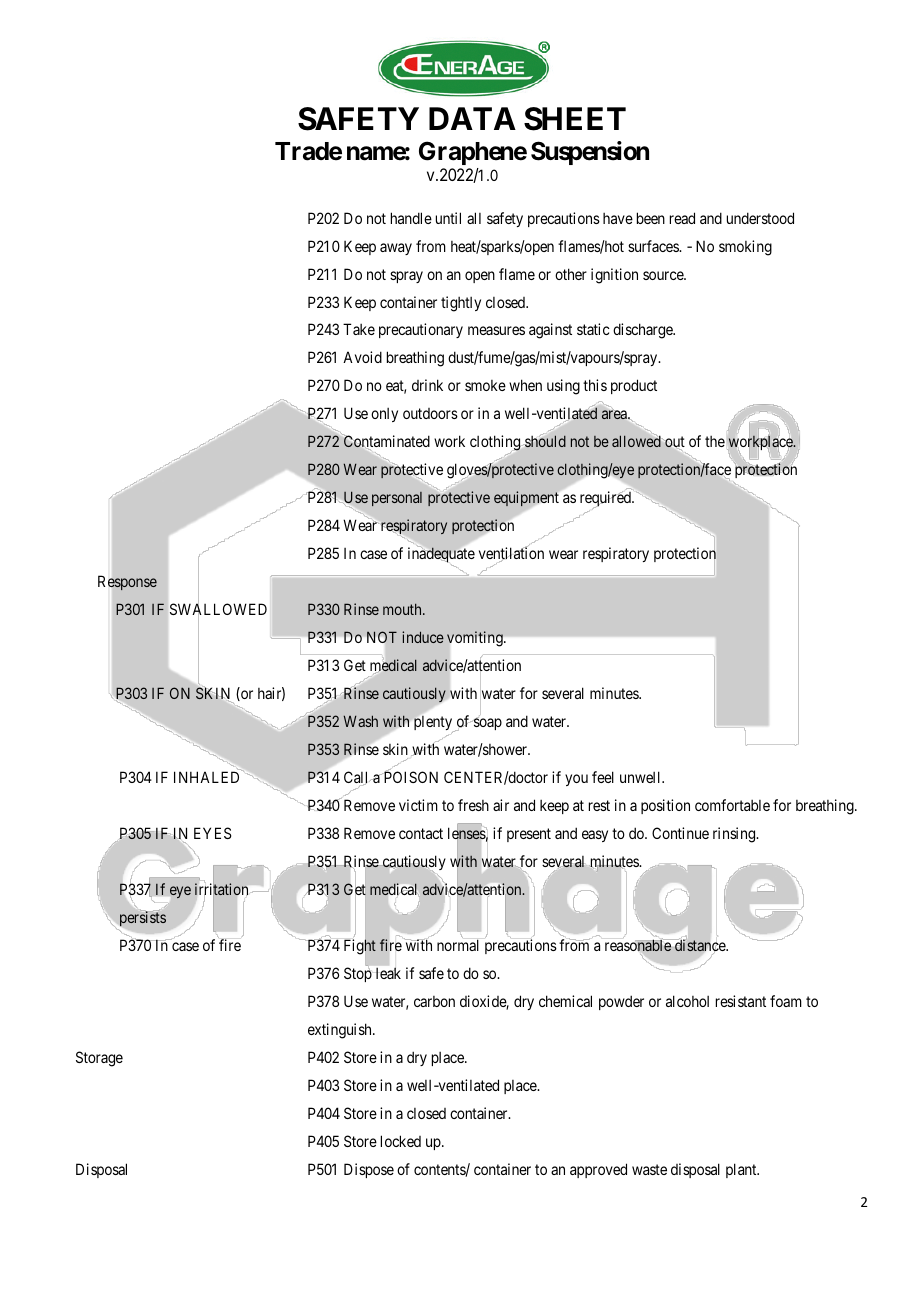  What do you see at coordinates (206, 777) in the document?
I see `INHALED` at bounding box center [206, 777].
